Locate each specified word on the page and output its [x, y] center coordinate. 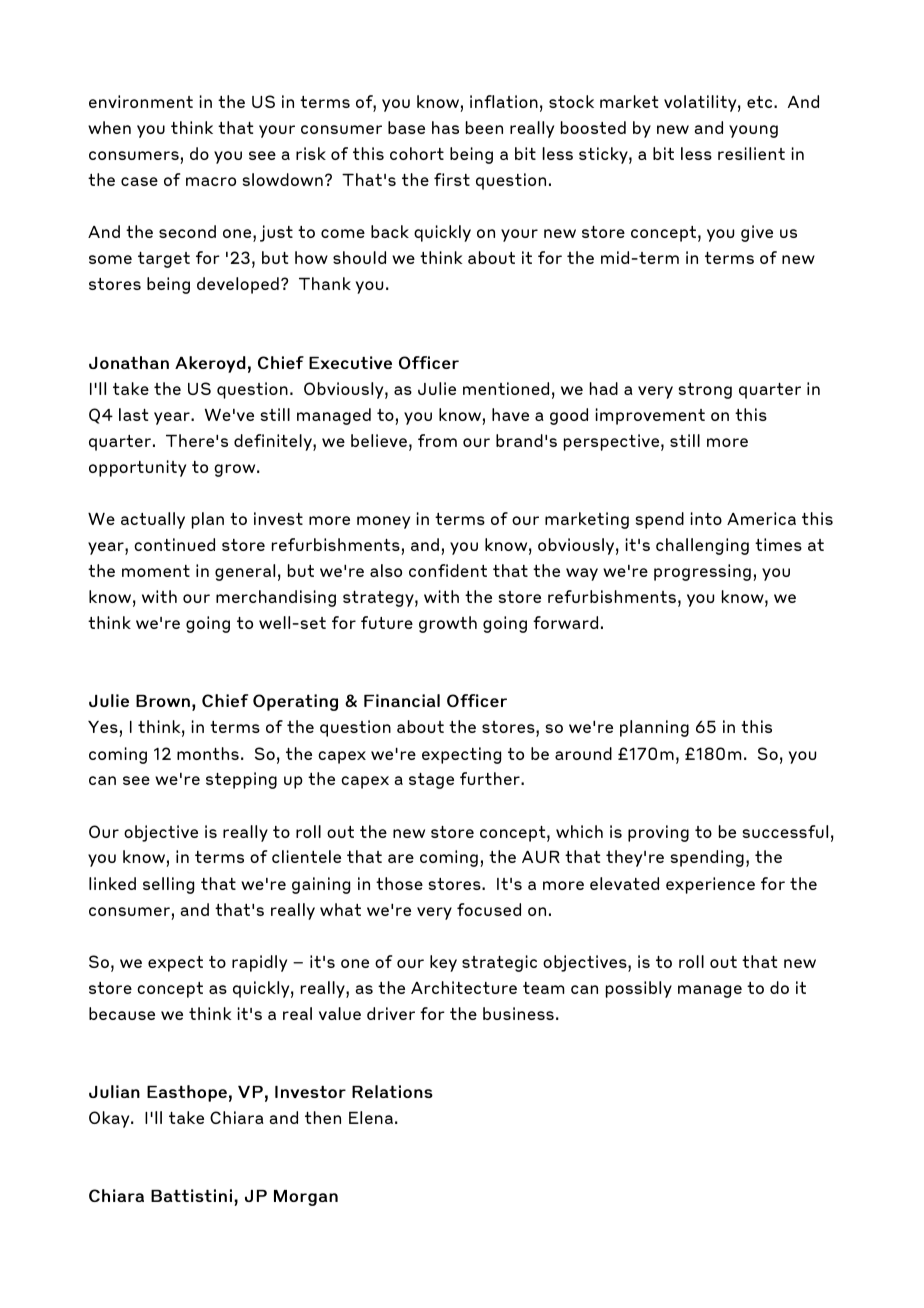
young [753, 131]
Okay [110, 1119]
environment [141, 101]
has [445, 127]
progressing [702, 572]
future [387, 622]
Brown [163, 701]
